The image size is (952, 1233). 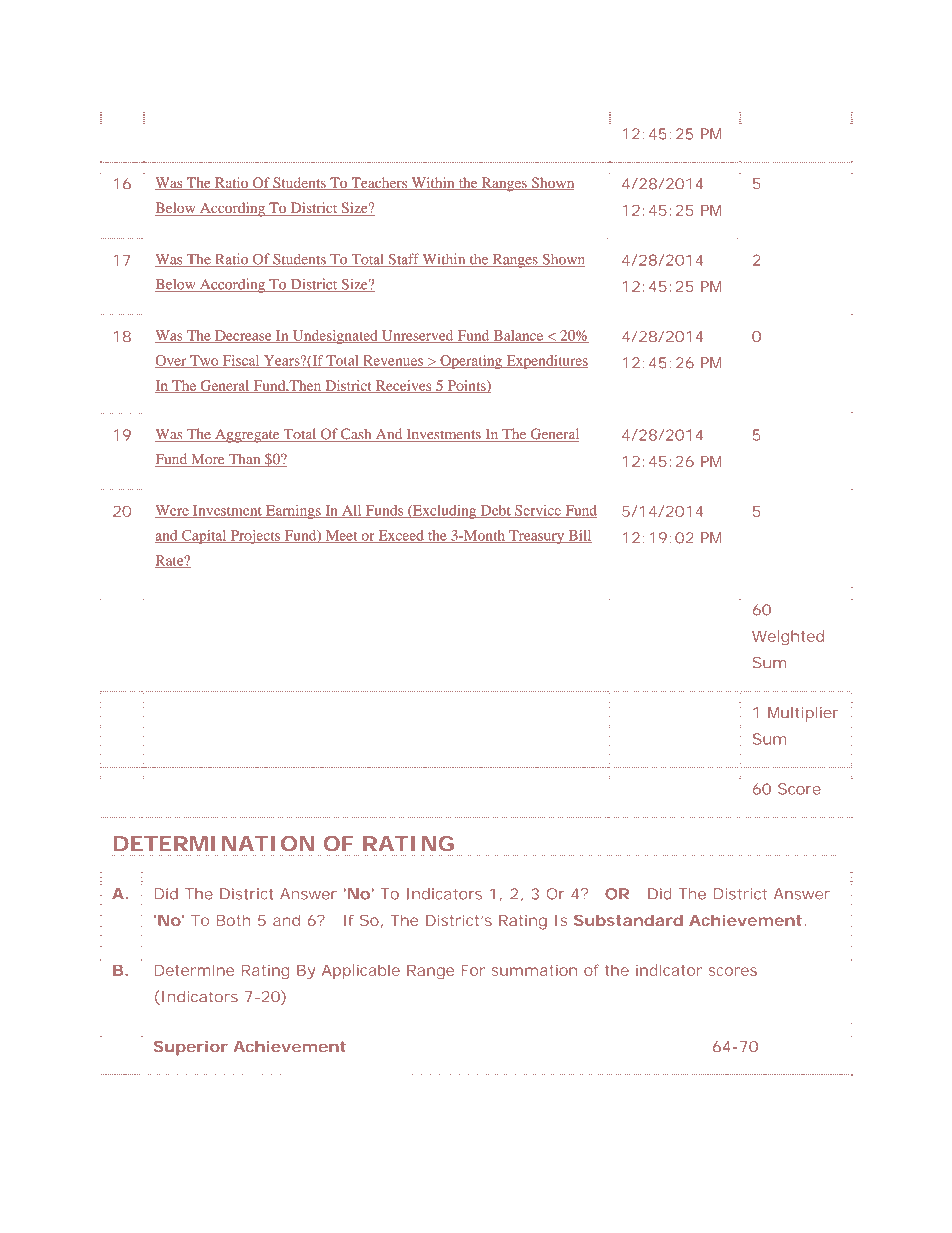 What do you see at coordinates (379, 184) in the screenshot?
I see `Teachers` at bounding box center [379, 184].
